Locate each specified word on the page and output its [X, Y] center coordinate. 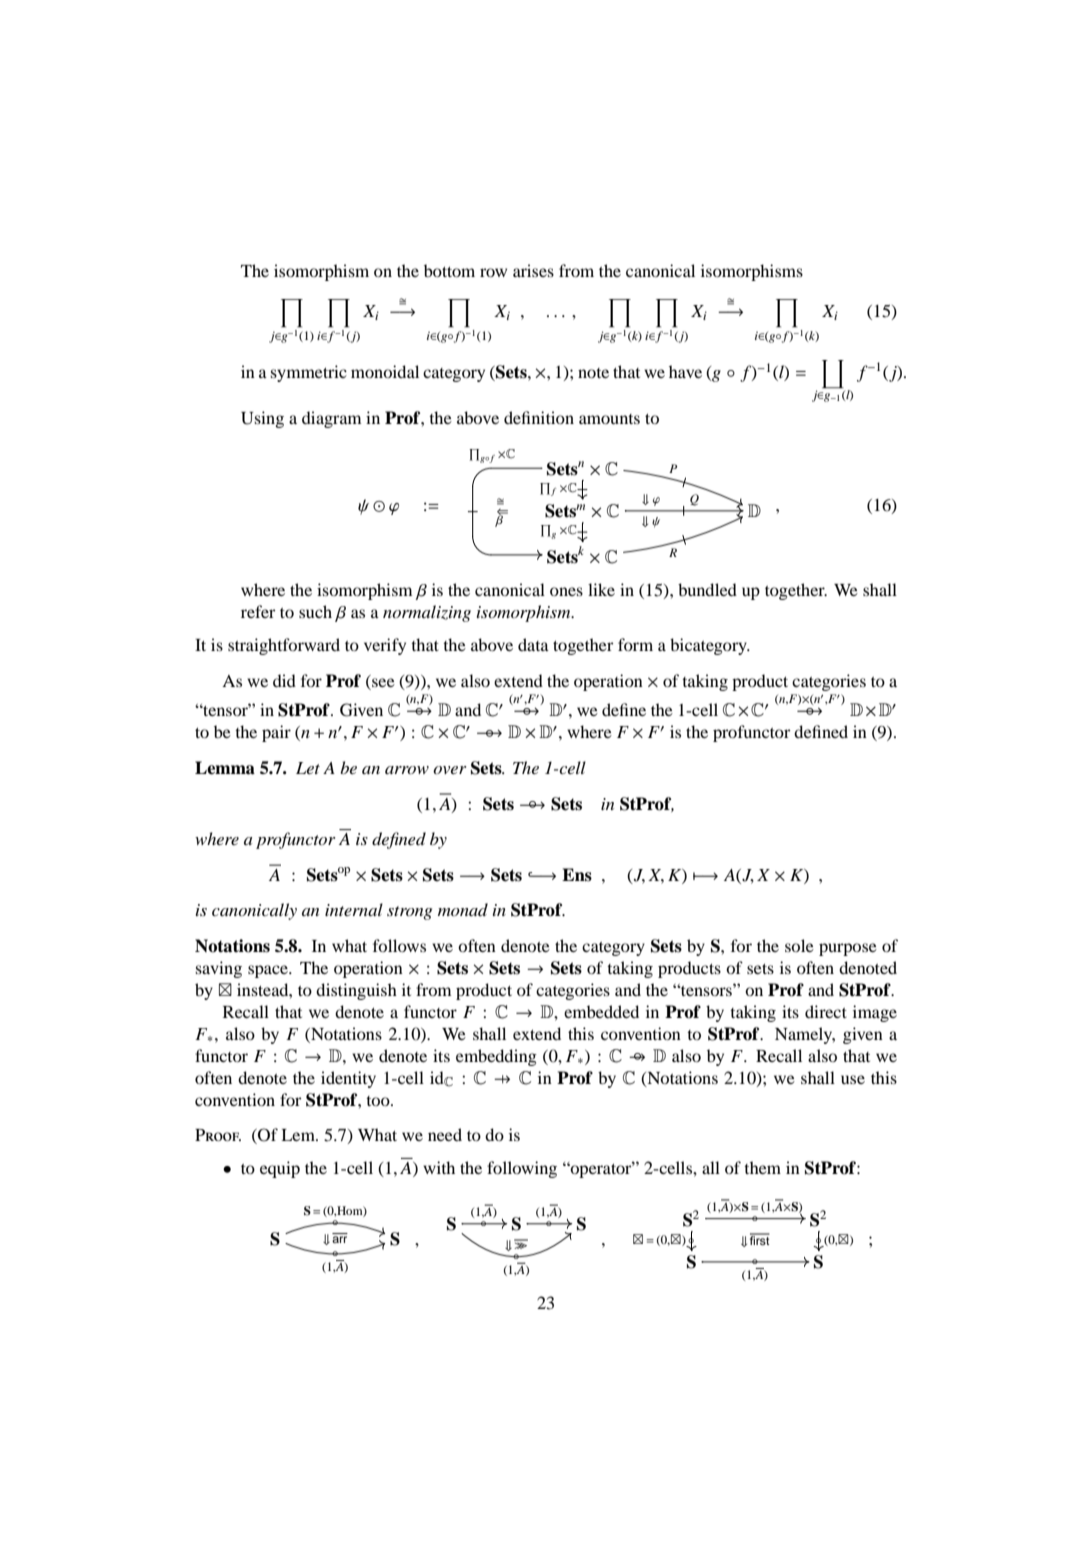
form [635, 644]
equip [280, 1169]
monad [463, 909]
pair [276, 733]
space [269, 971]
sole [799, 945]
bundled [707, 589]
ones [566, 591]
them [762, 1167]
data [533, 644]
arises [533, 270]
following [522, 1169]
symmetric [309, 373]
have [685, 371]
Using [262, 419]
